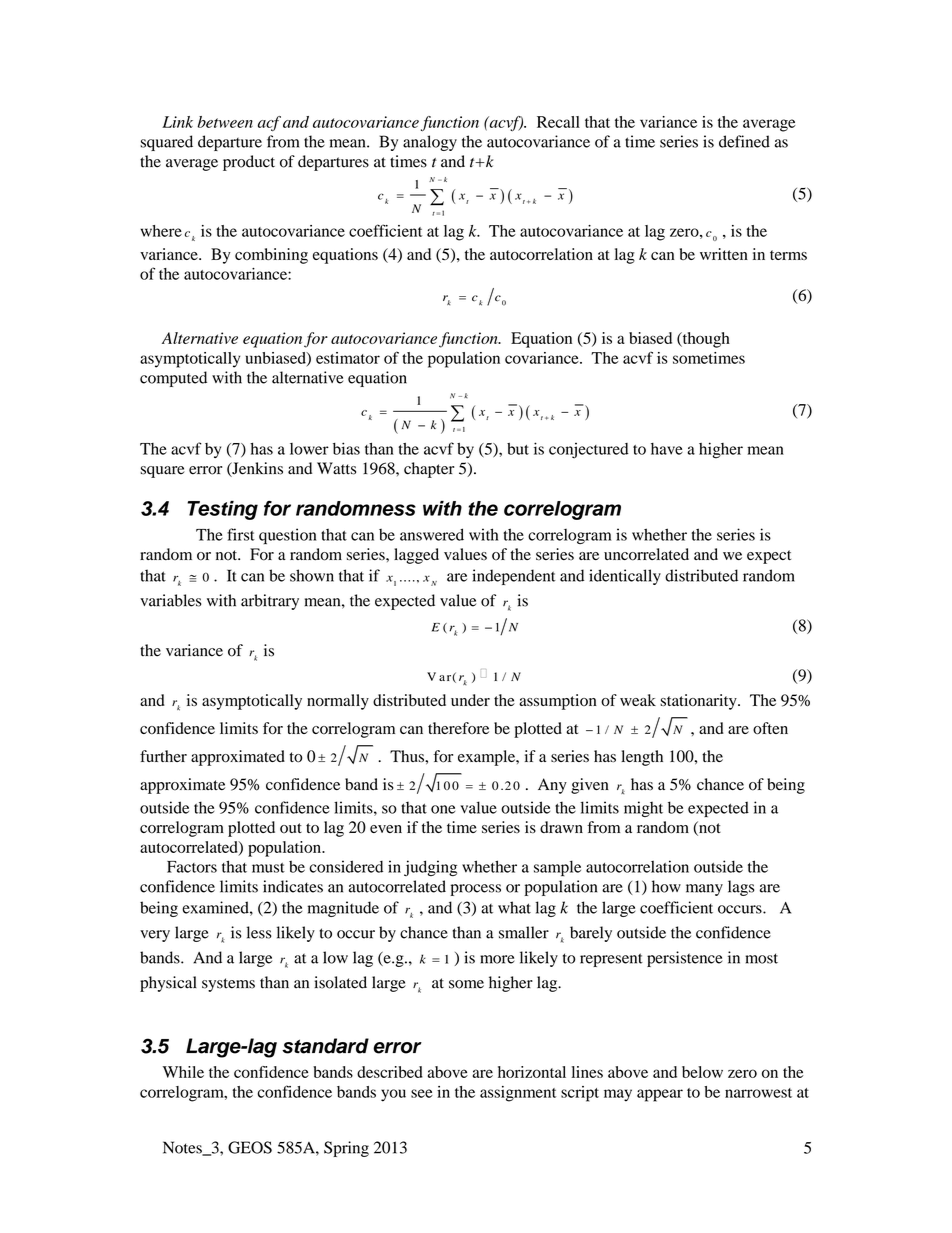  Describe the element at coordinates (470, 700) in the image. I see `under` at that location.
